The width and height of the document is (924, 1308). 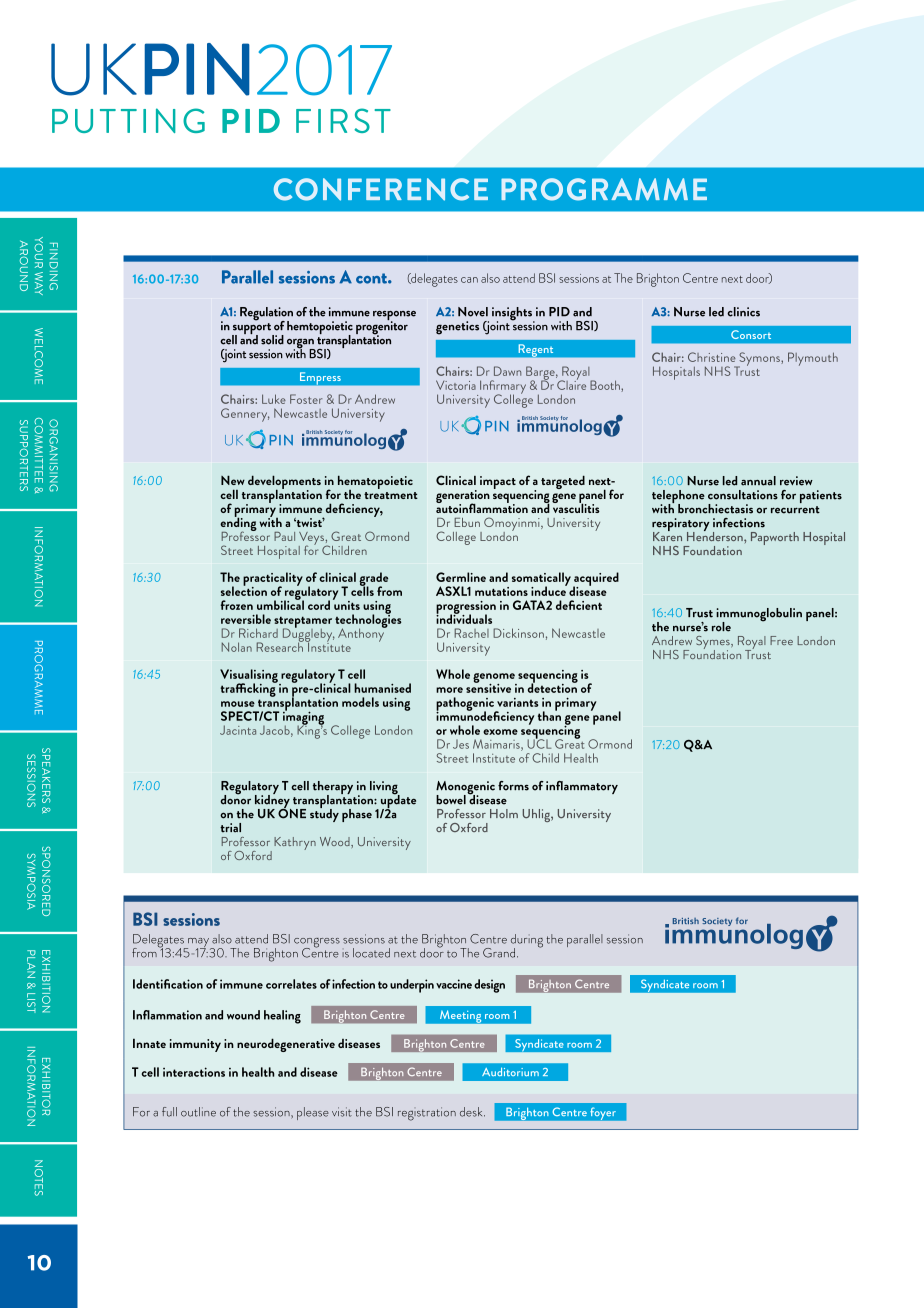 What do you see at coordinates (266, 315) in the document?
I see `Regulation` at bounding box center [266, 315].
